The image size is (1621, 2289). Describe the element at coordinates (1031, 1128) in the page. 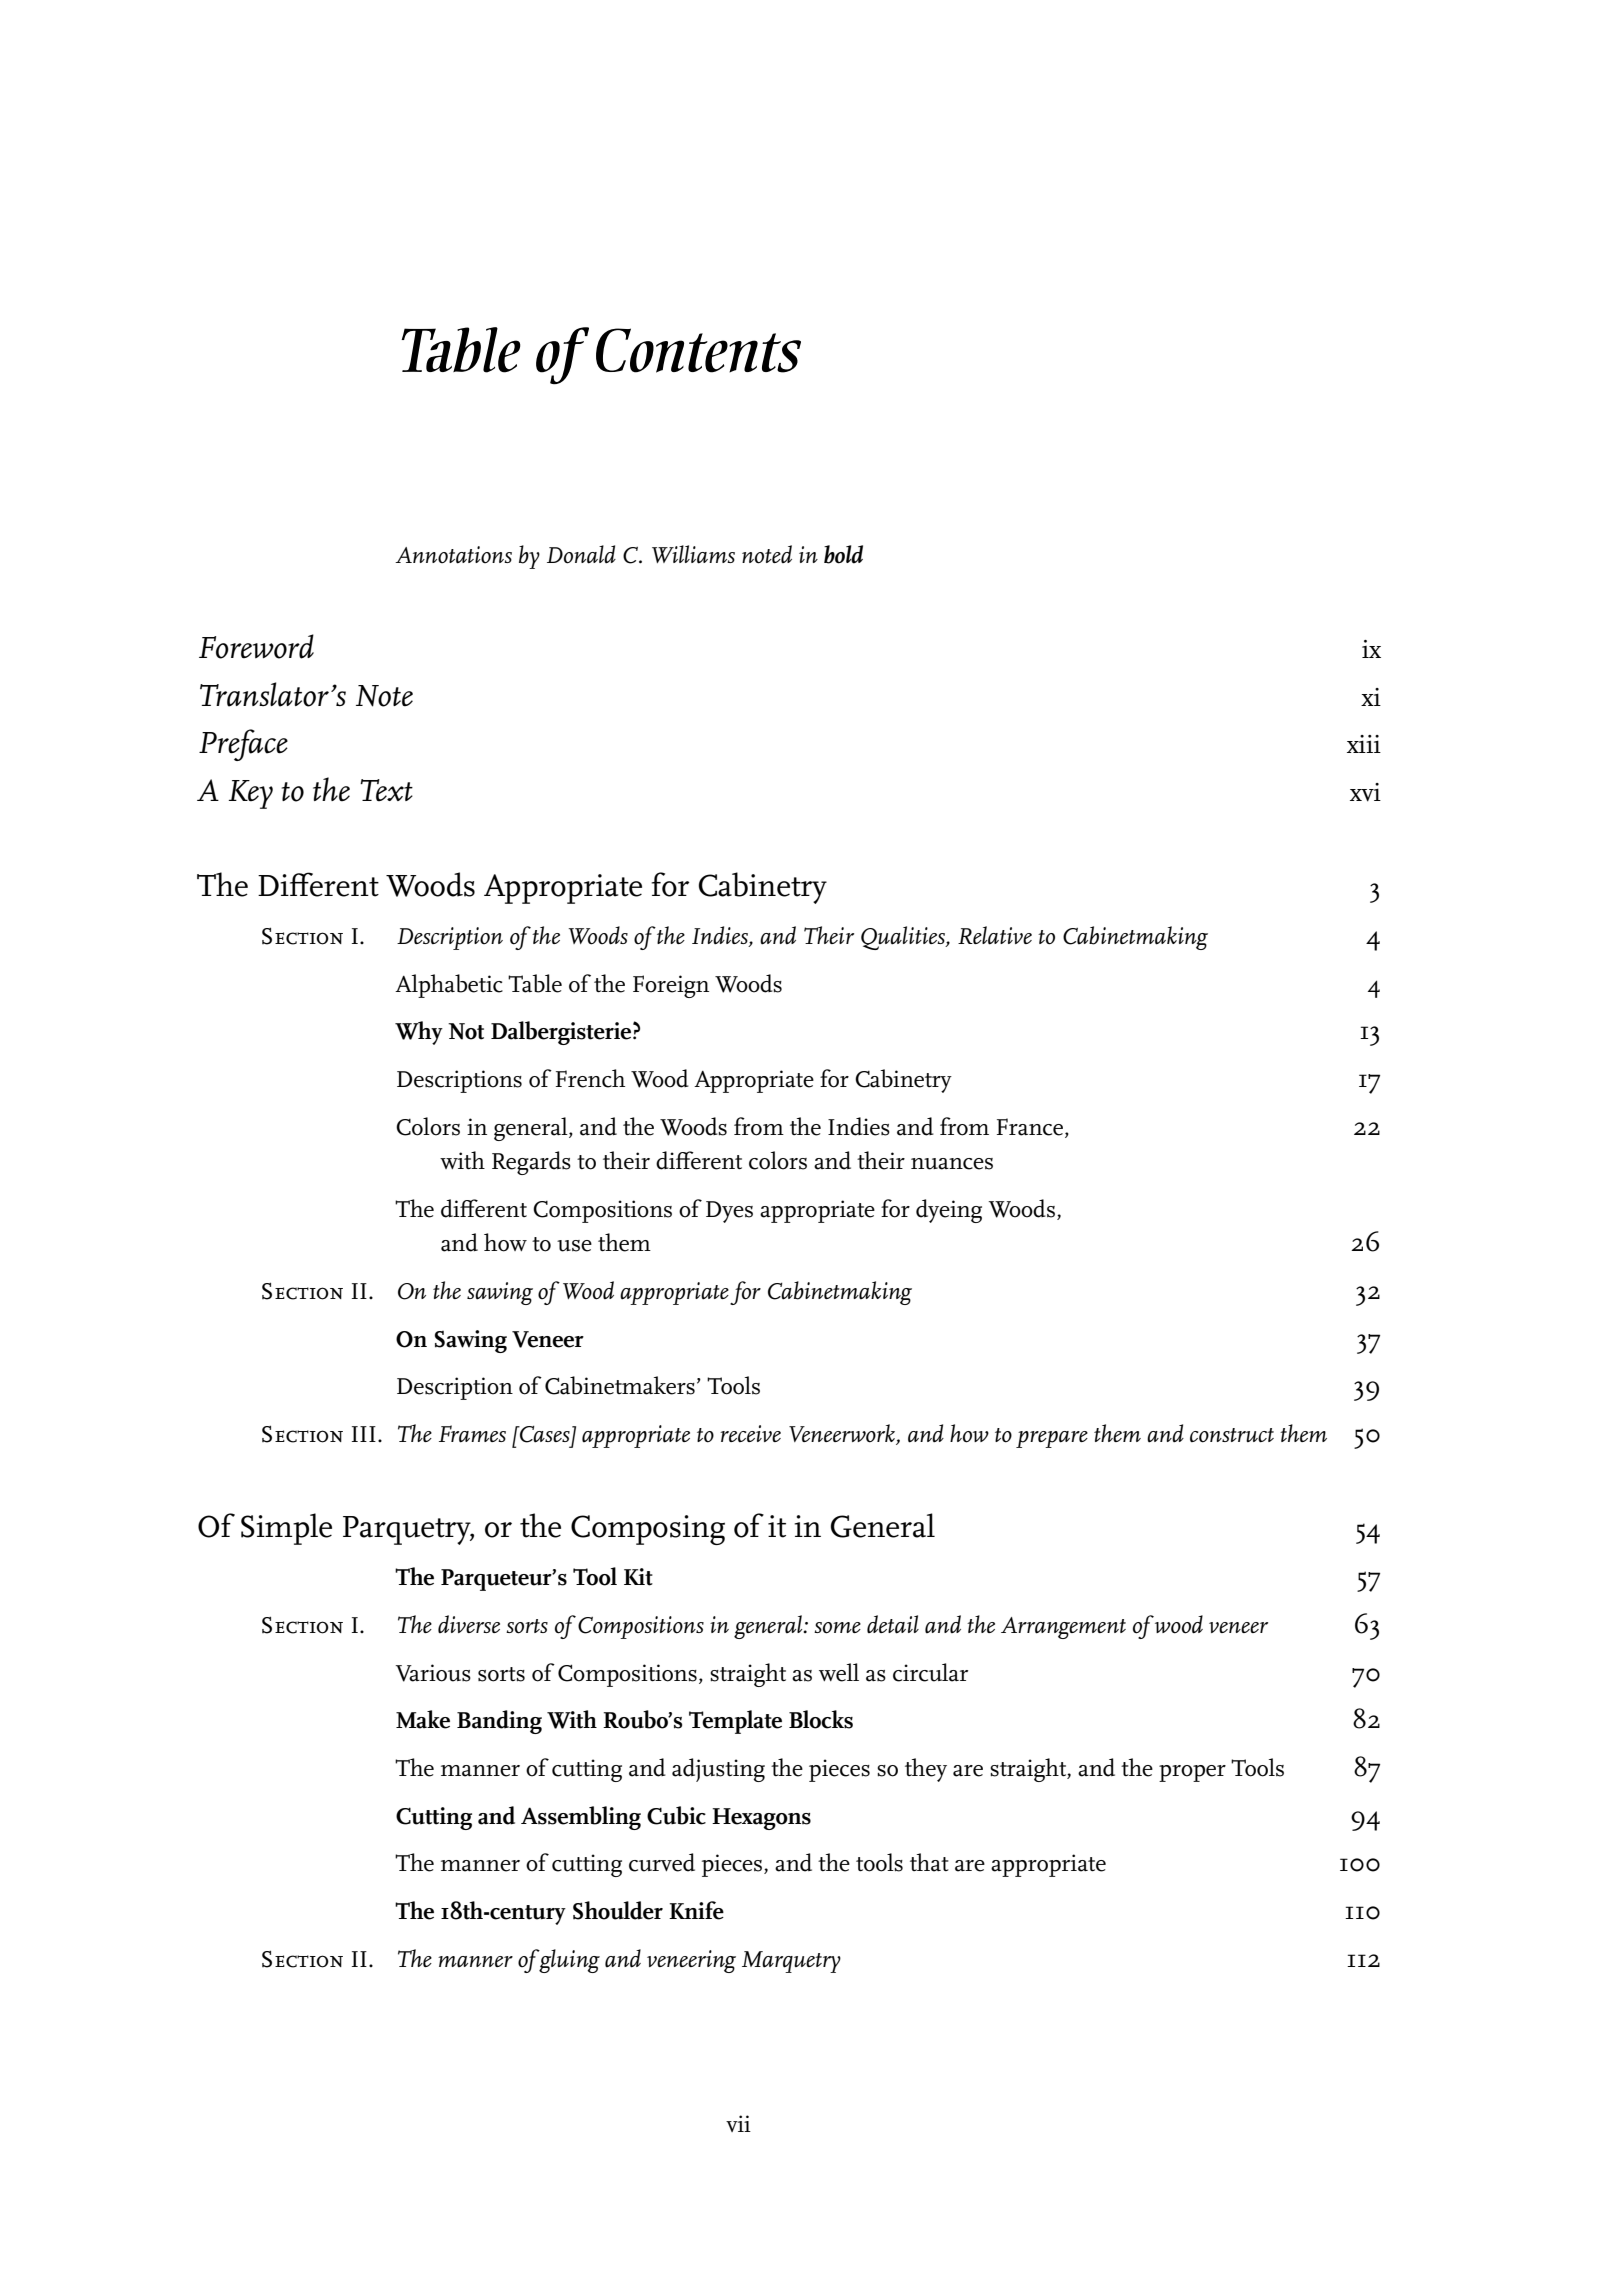

I see `France` at that location.
